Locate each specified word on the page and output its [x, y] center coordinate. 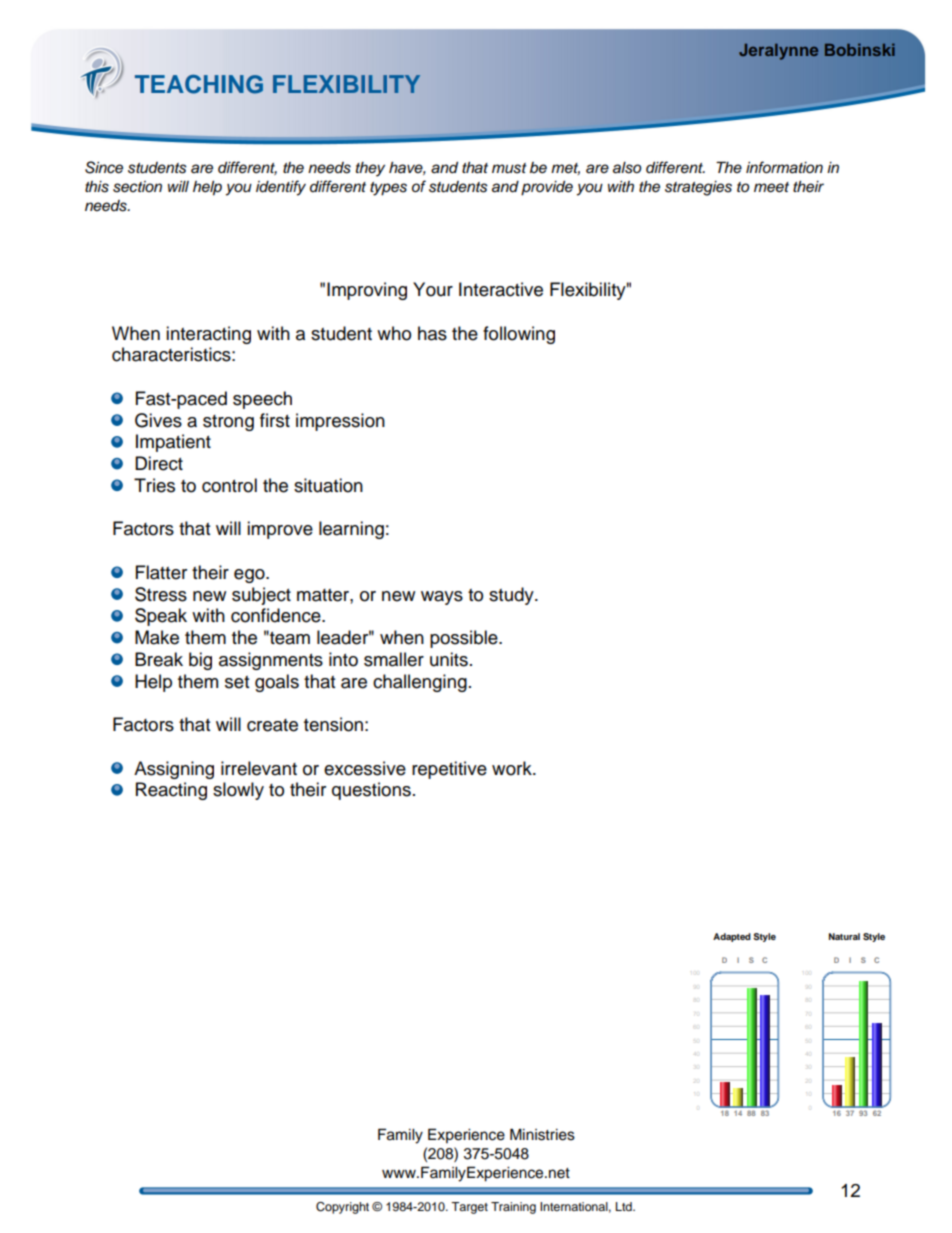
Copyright [342, 1208]
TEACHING [199, 84]
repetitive [449, 770]
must [509, 168]
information [784, 167]
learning [351, 530]
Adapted [732, 937]
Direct [159, 463]
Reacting [171, 791]
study [512, 596]
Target [469, 1208]
